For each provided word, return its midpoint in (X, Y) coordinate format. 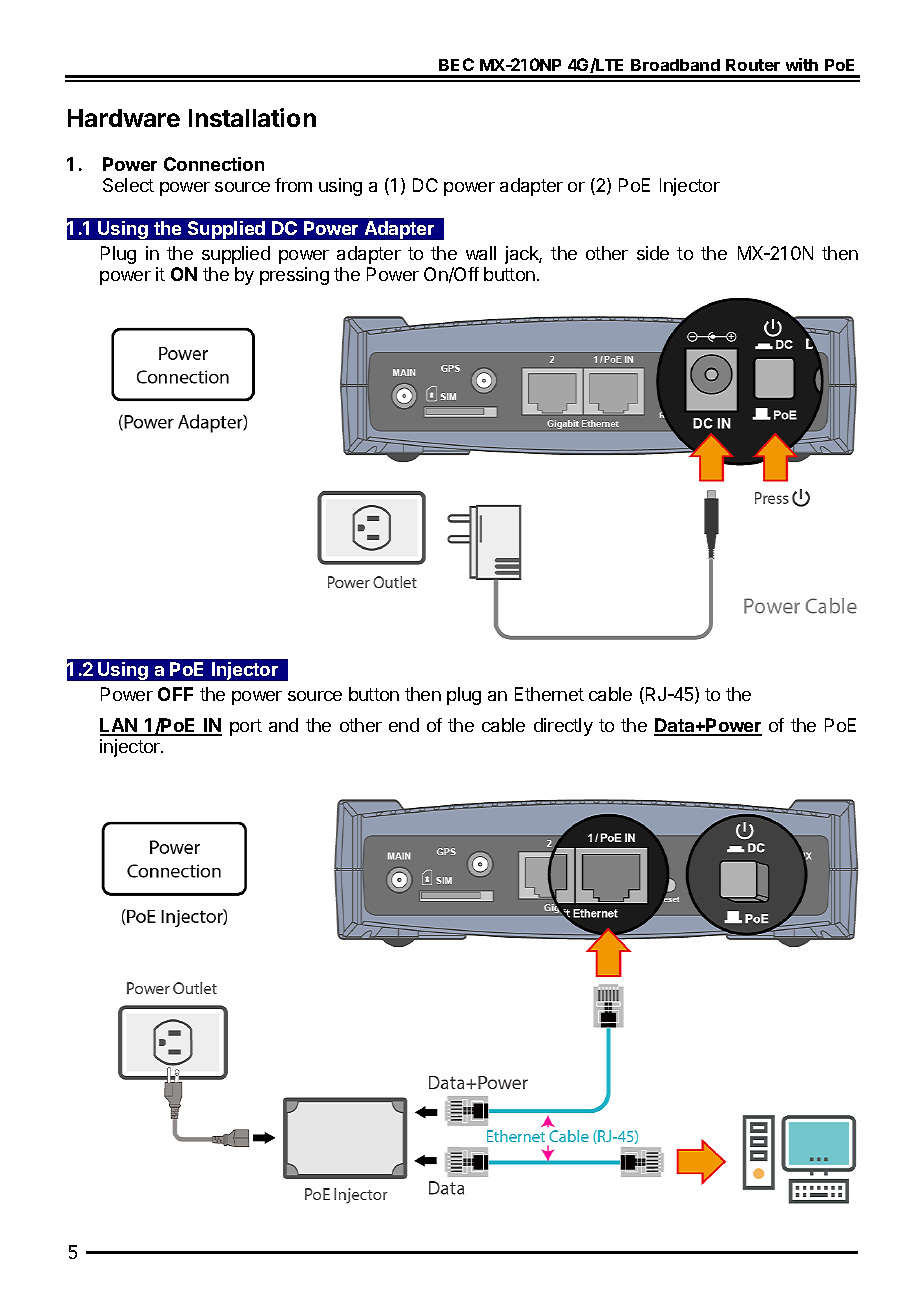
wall (481, 253)
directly (563, 727)
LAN (119, 726)
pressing (294, 276)
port (246, 727)
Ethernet (549, 694)
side (653, 253)
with (802, 64)
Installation (252, 117)
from (293, 185)
